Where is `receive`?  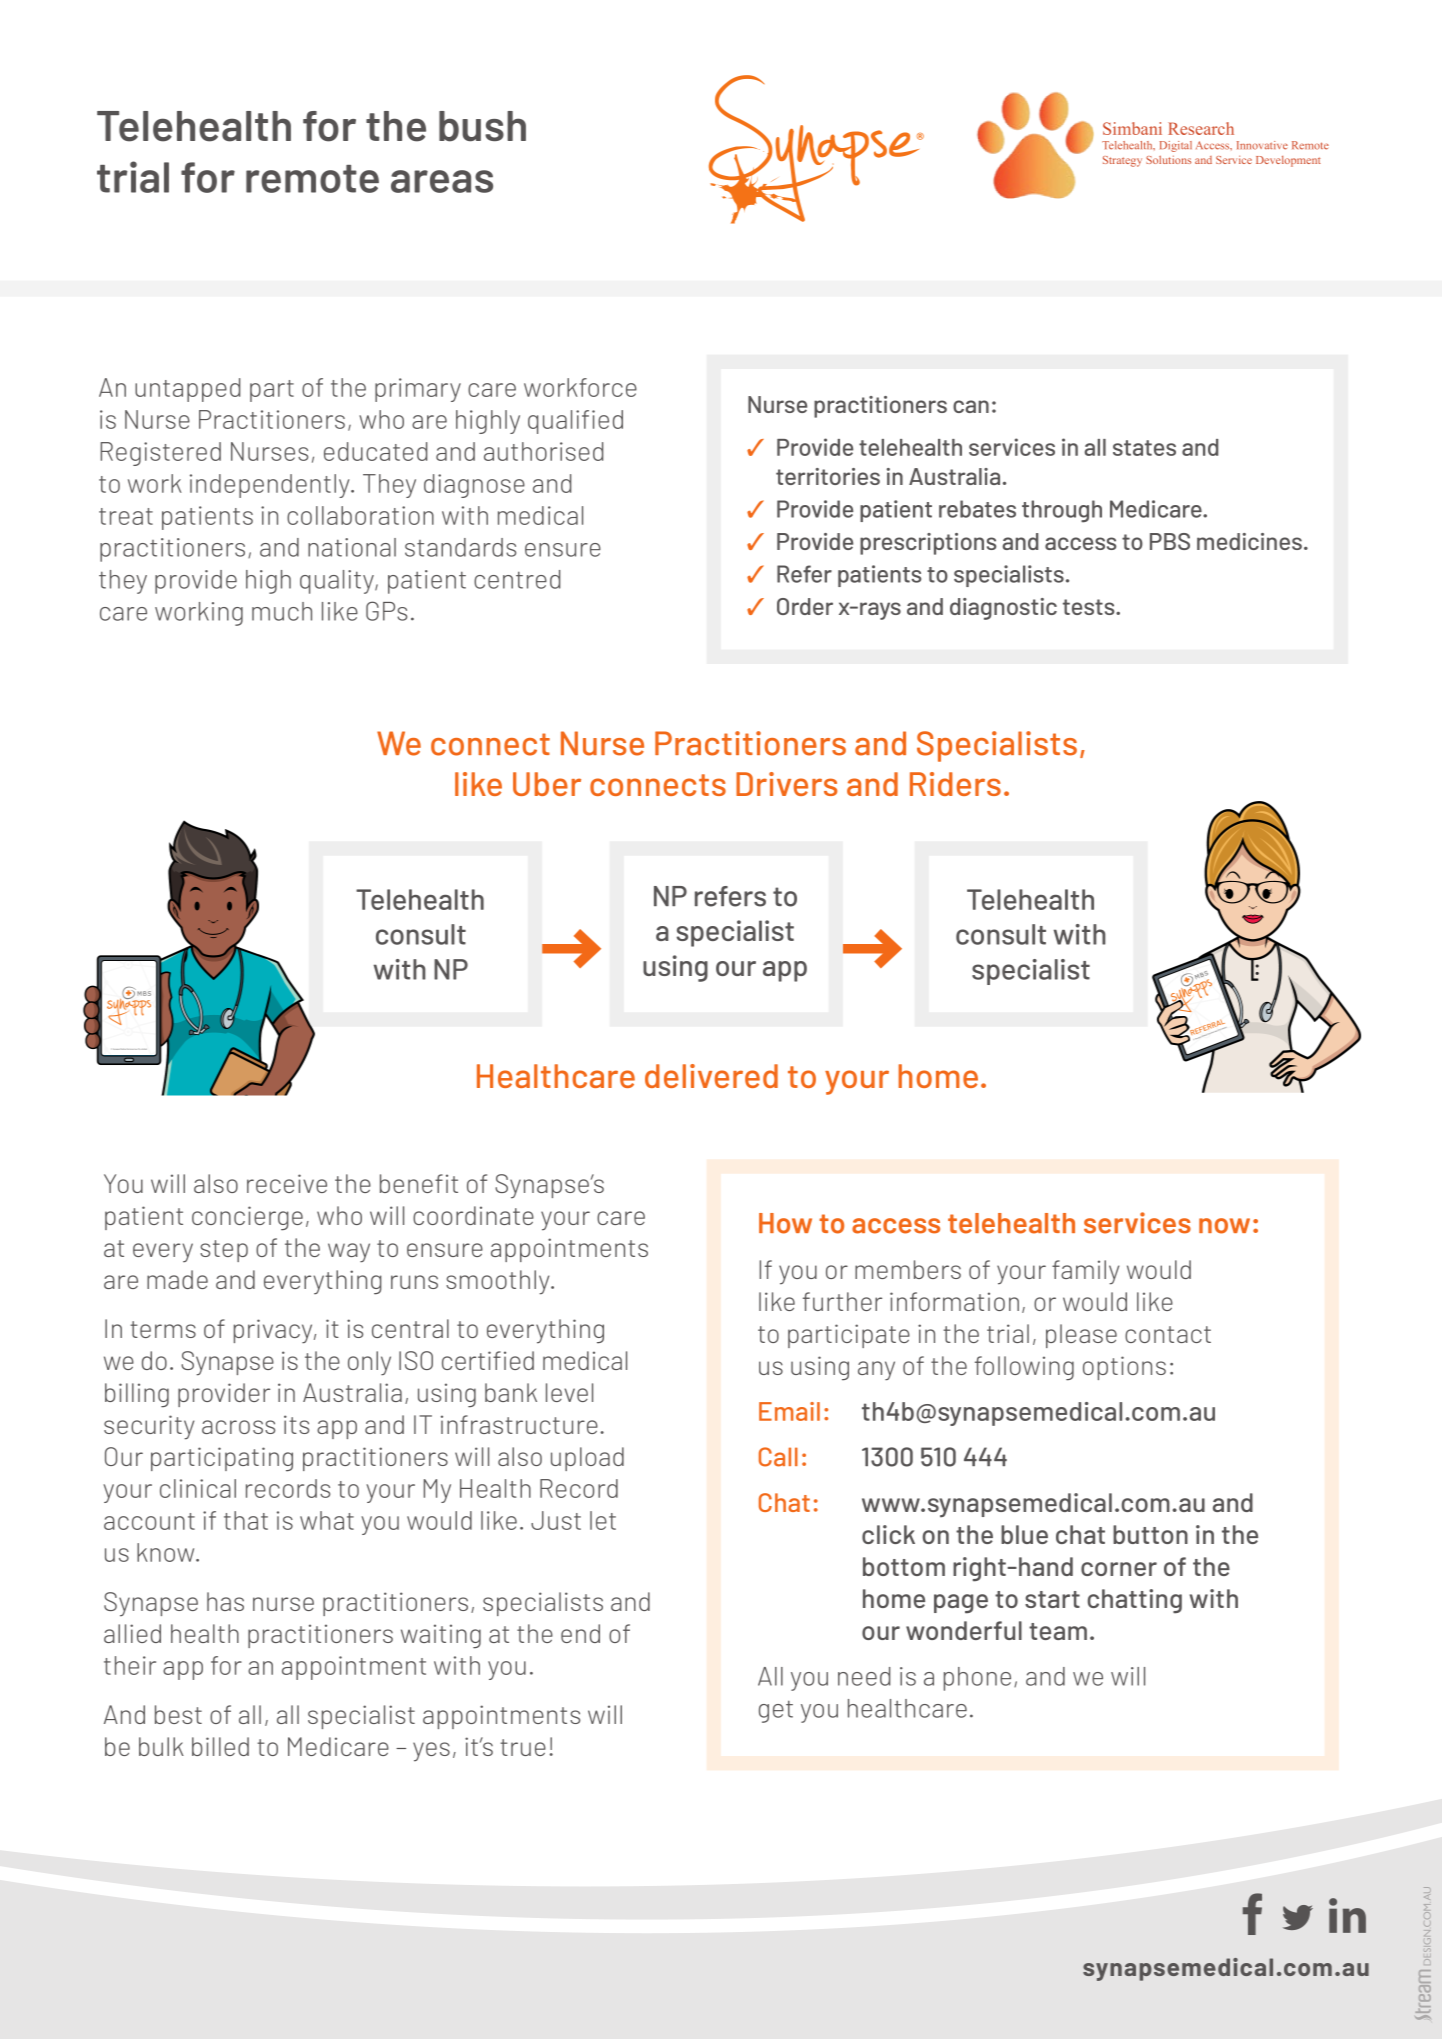
receive is located at coordinates (287, 1183).
